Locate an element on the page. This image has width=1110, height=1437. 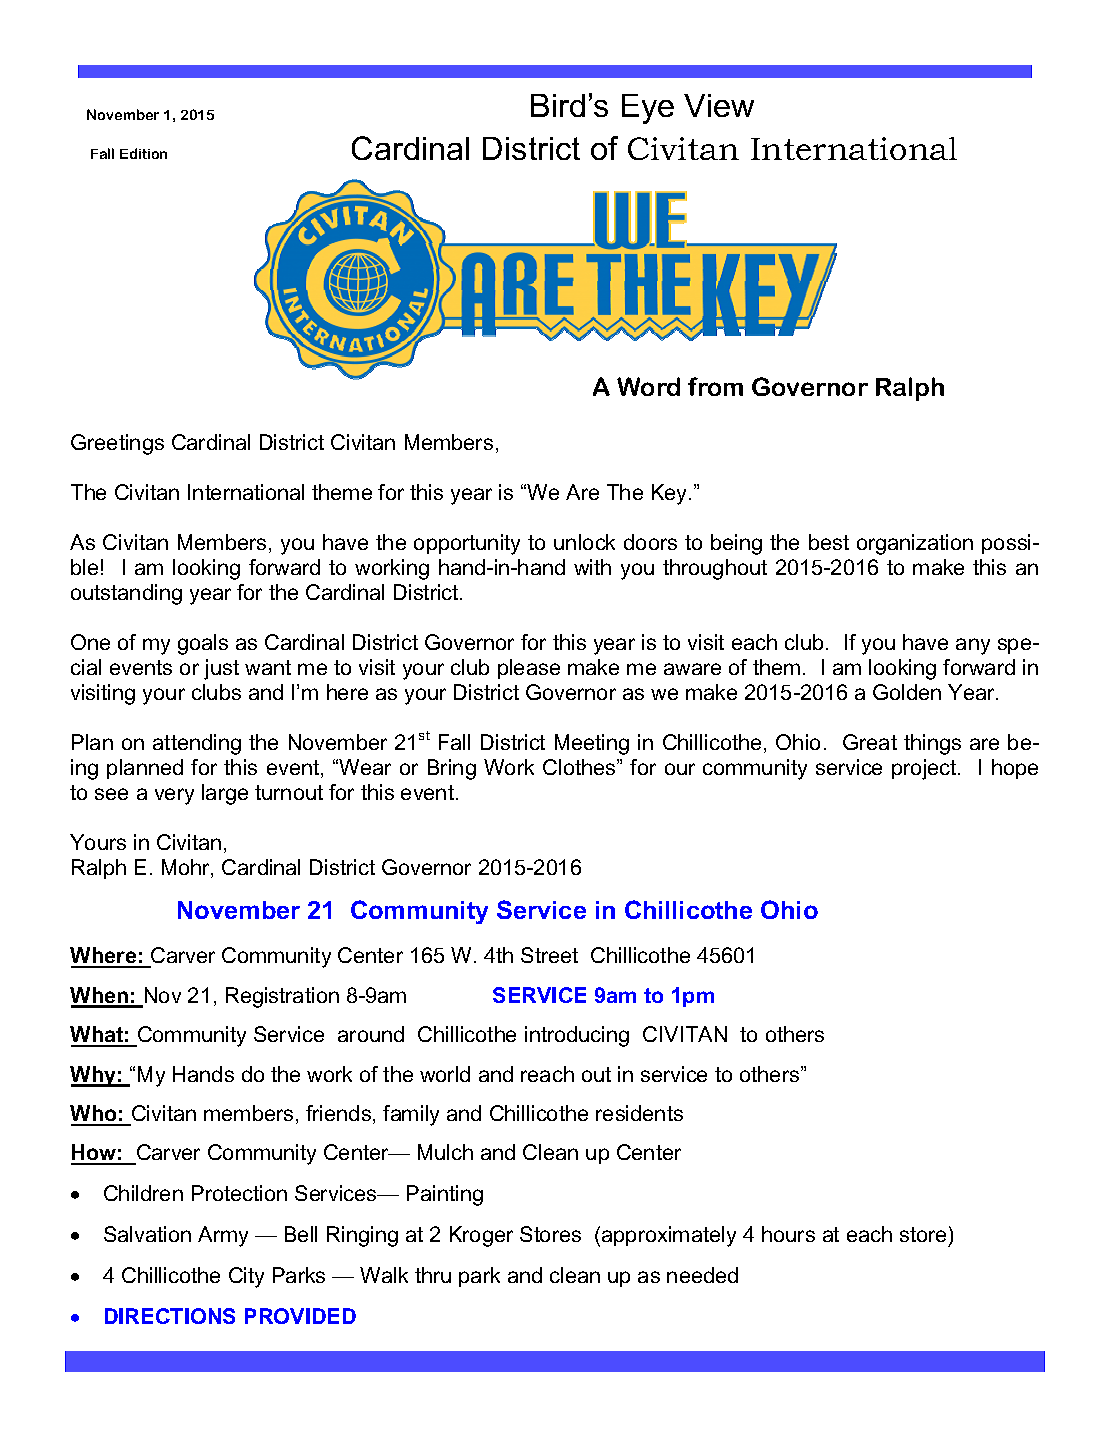
City is located at coordinates (246, 1277).
